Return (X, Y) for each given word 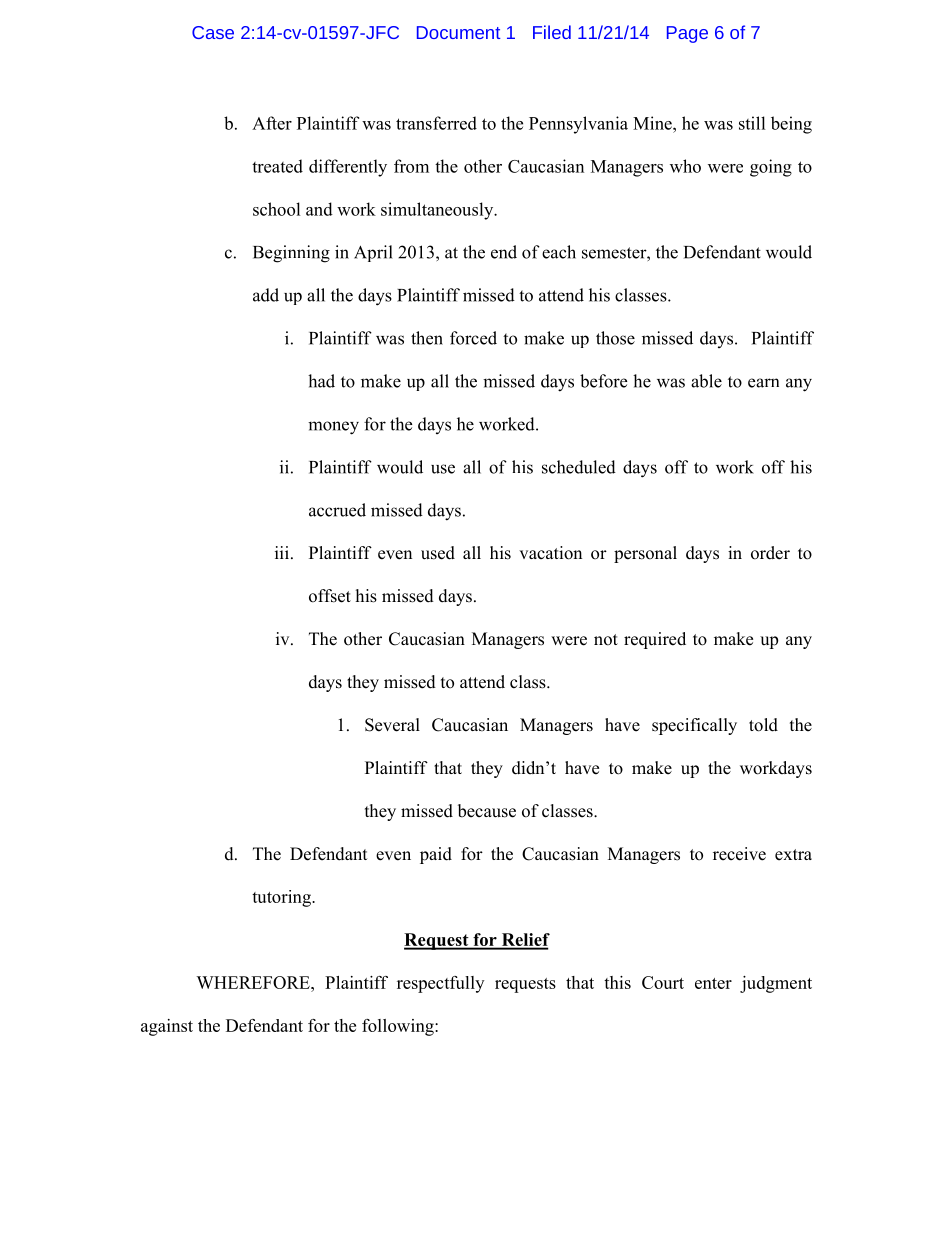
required (655, 640)
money (333, 428)
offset (330, 596)
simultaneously (438, 211)
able (706, 381)
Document (458, 32)
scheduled (579, 467)
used (438, 553)
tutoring (282, 898)
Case (213, 32)
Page (687, 34)
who (685, 166)
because (487, 811)
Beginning (291, 254)
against (167, 1027)
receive (739, 854)
